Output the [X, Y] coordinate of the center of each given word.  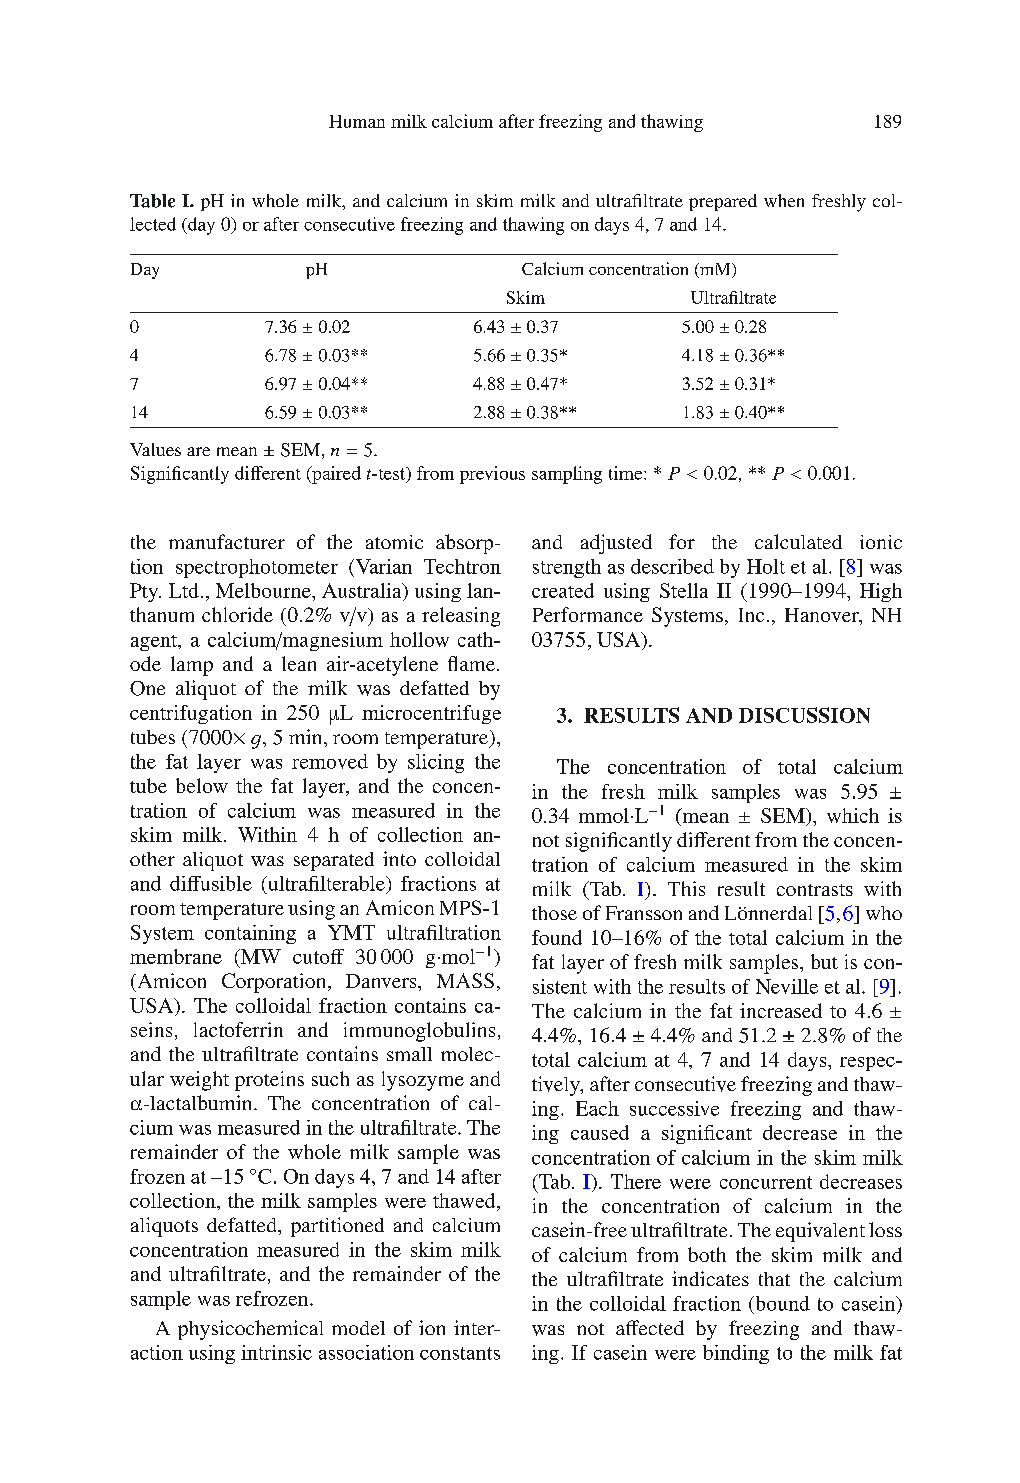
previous [492, 475]
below [202, 785]
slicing [436, 763]
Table [152, 201]
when [784, 200]
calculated [798, 541]
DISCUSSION [804, 715]
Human [357, 121]
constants [460, 1353]
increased [781, 1010]
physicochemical [250, 1330]
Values [155, 449]
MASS [465, 980]
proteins [269, 1081]
